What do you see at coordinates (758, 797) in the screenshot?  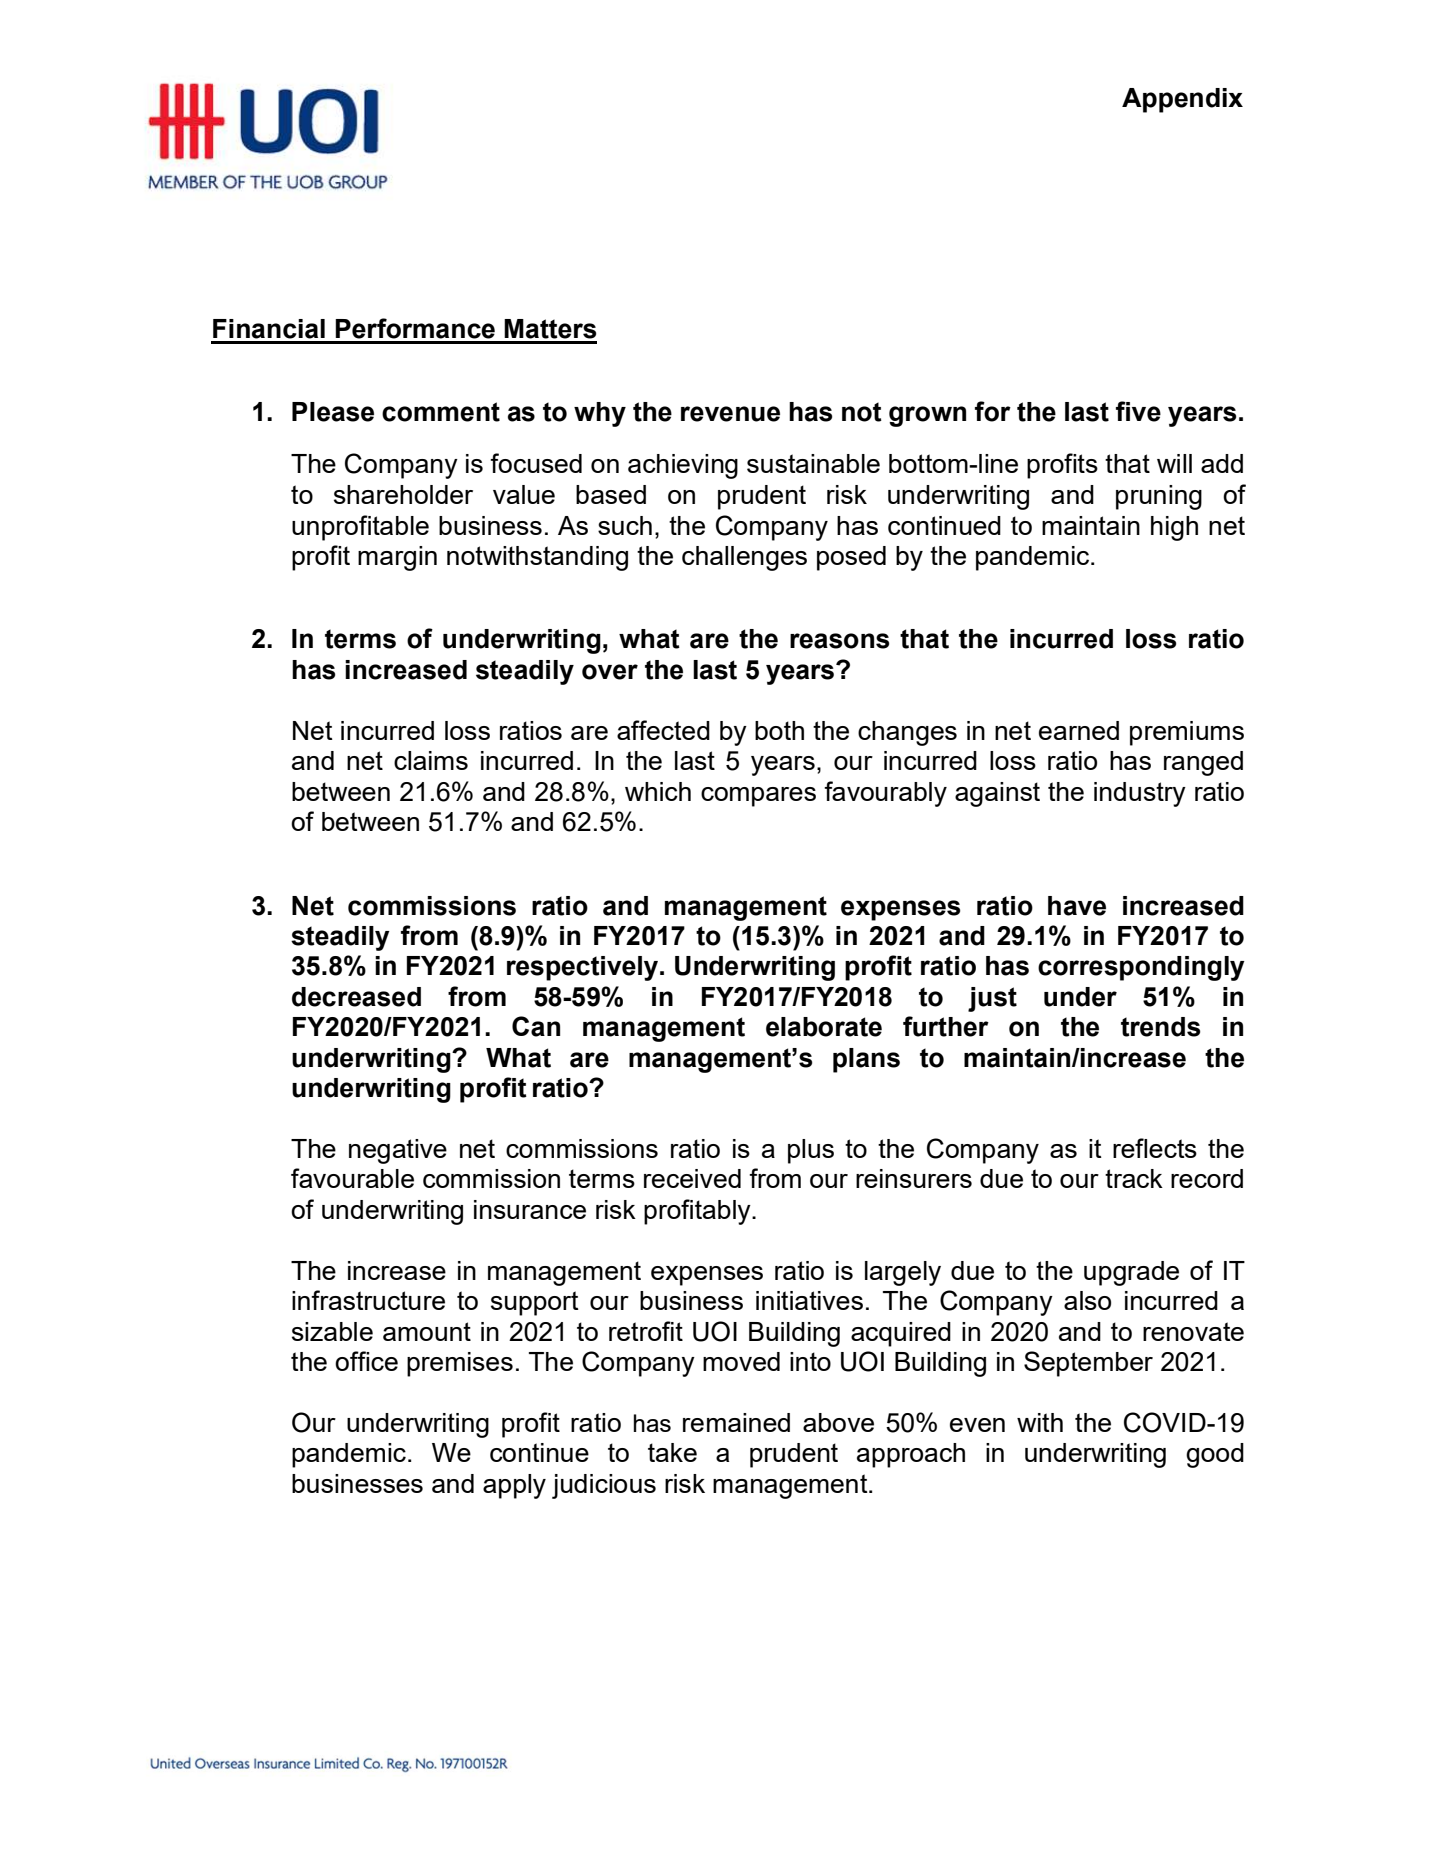 I see `compares` at bounding box center [758, 797].
